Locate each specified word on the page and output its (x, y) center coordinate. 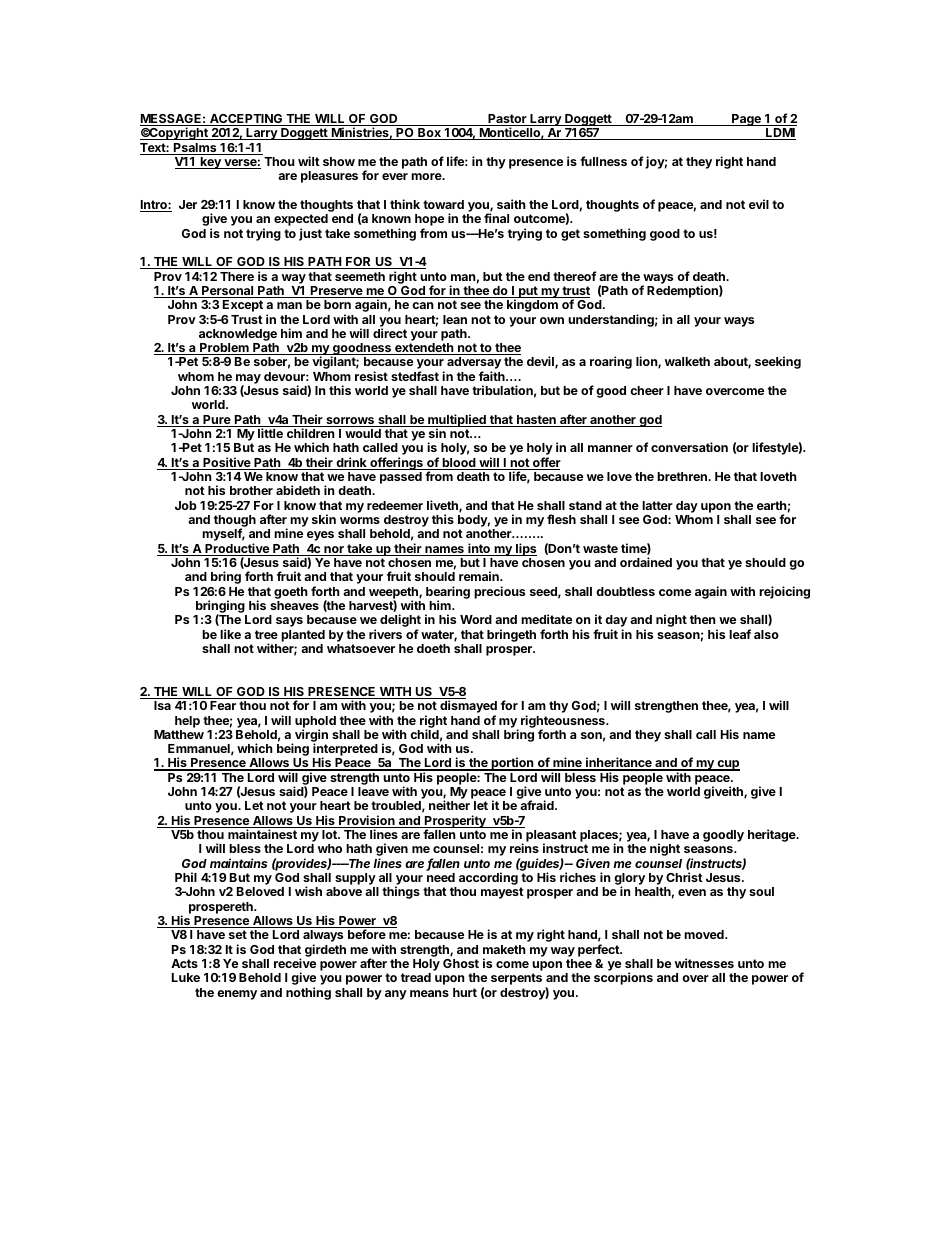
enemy (237, 995)
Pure (217, 421)
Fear (223, 705)
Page (746, 120)
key (210, 163)
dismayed (468, 708)
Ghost (461, 963)
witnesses (704, 963)
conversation (689, 447)
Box (429, 134)
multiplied (457, 421)
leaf (740, 634)
